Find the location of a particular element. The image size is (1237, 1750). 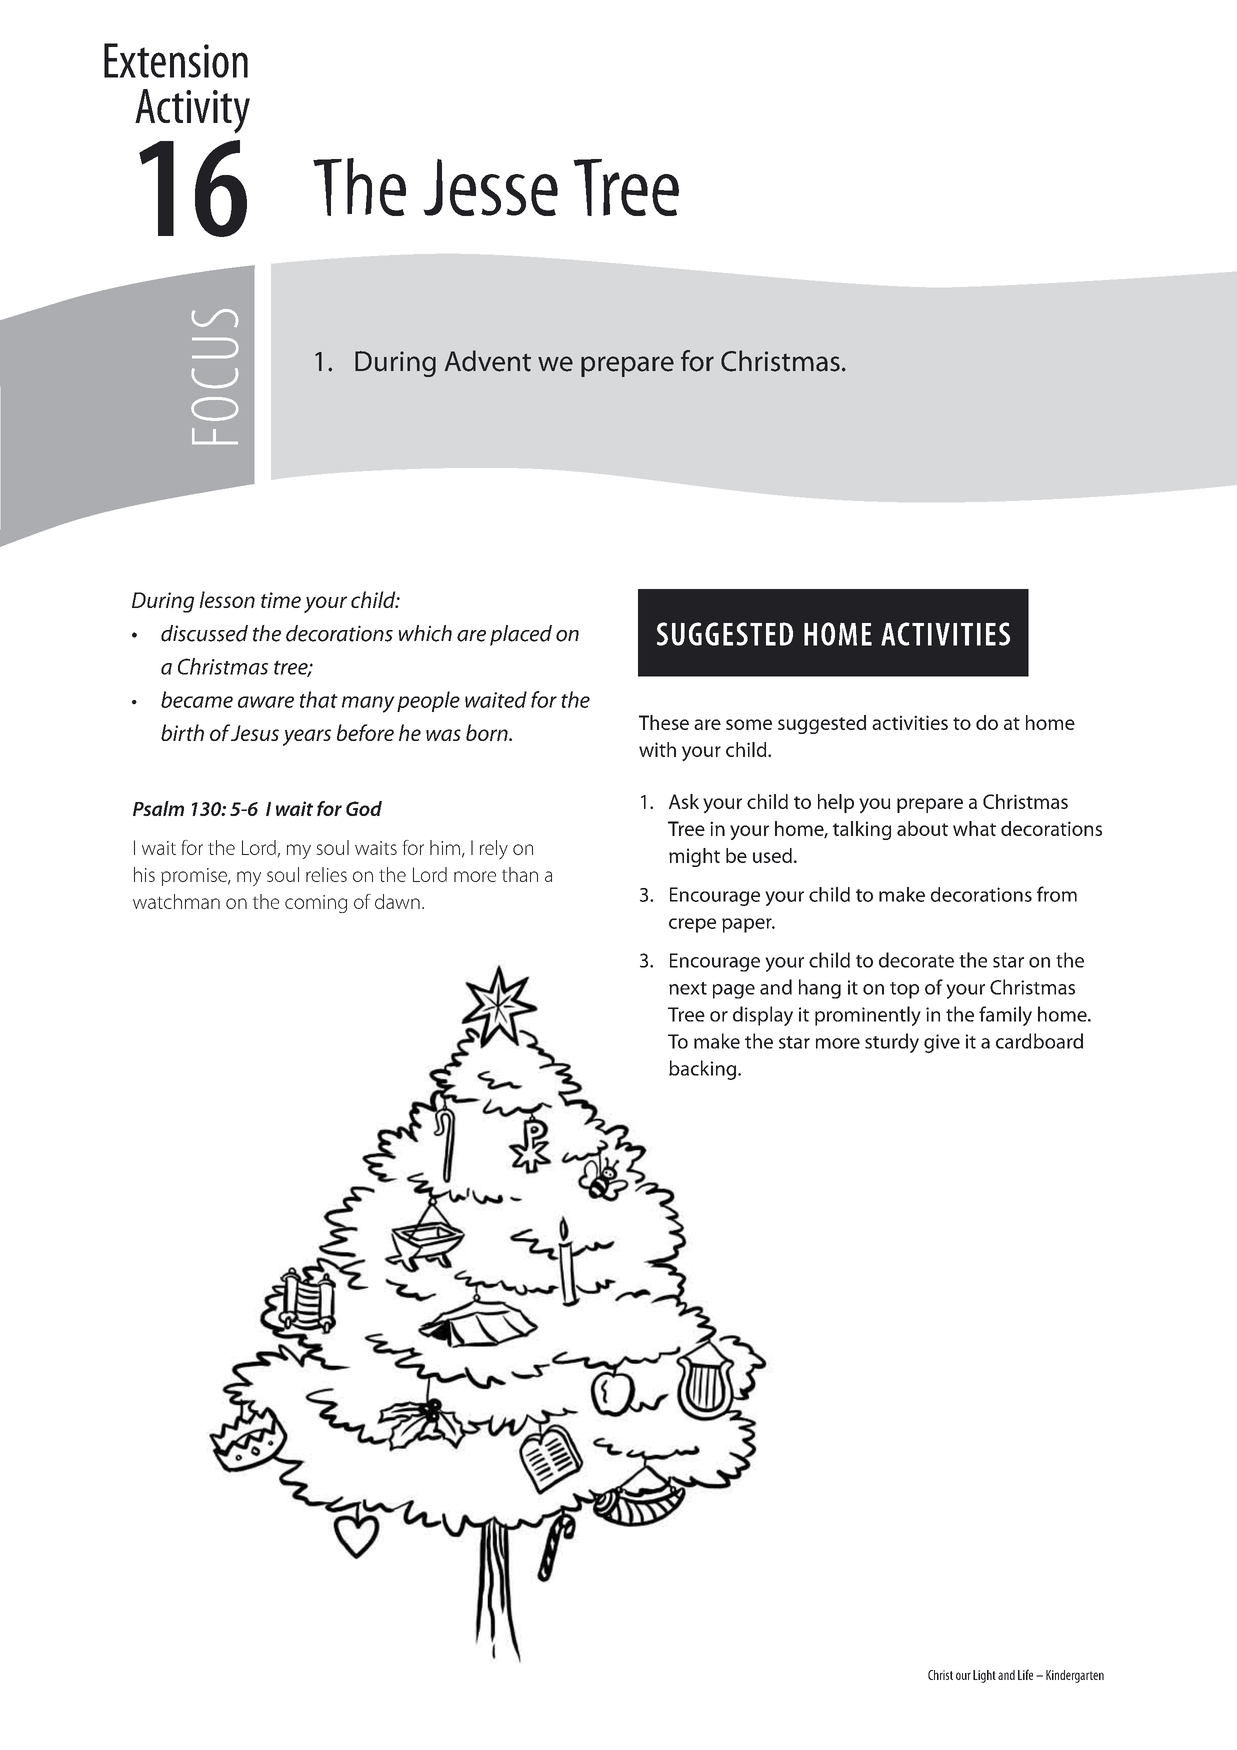

what is located at coordinates (974, 828).
